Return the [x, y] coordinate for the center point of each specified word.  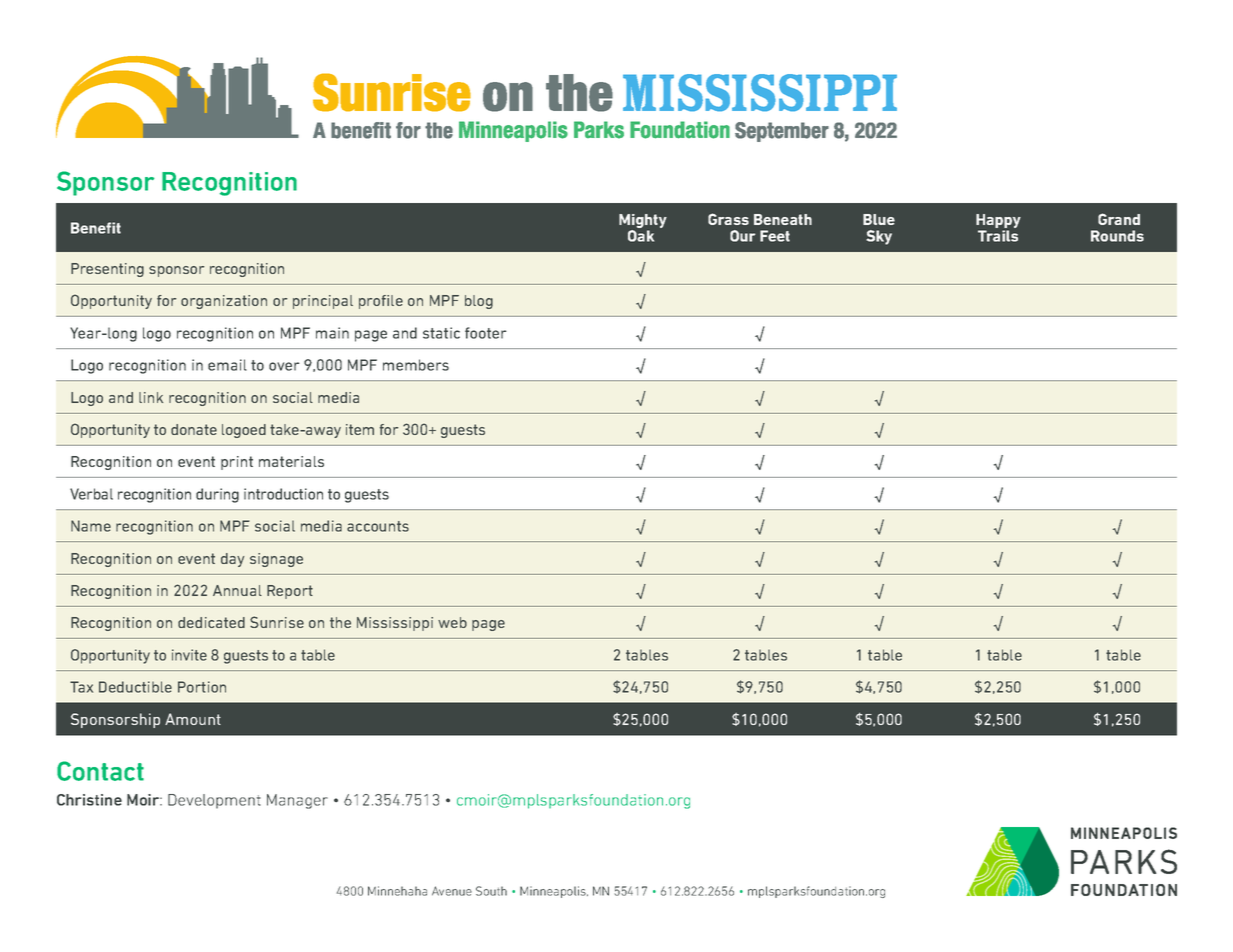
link [151, 397]
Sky [879, 237]
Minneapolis [554, 892]
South [491, 891]
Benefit [96, 228]
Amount [193, 719]
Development [214, 801]
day [232, 560]
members [416, 365]
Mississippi [395, 624]
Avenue [452, 891]
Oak [641, 236]
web [452, 622]
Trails [998, 236]
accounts [378, 526]
